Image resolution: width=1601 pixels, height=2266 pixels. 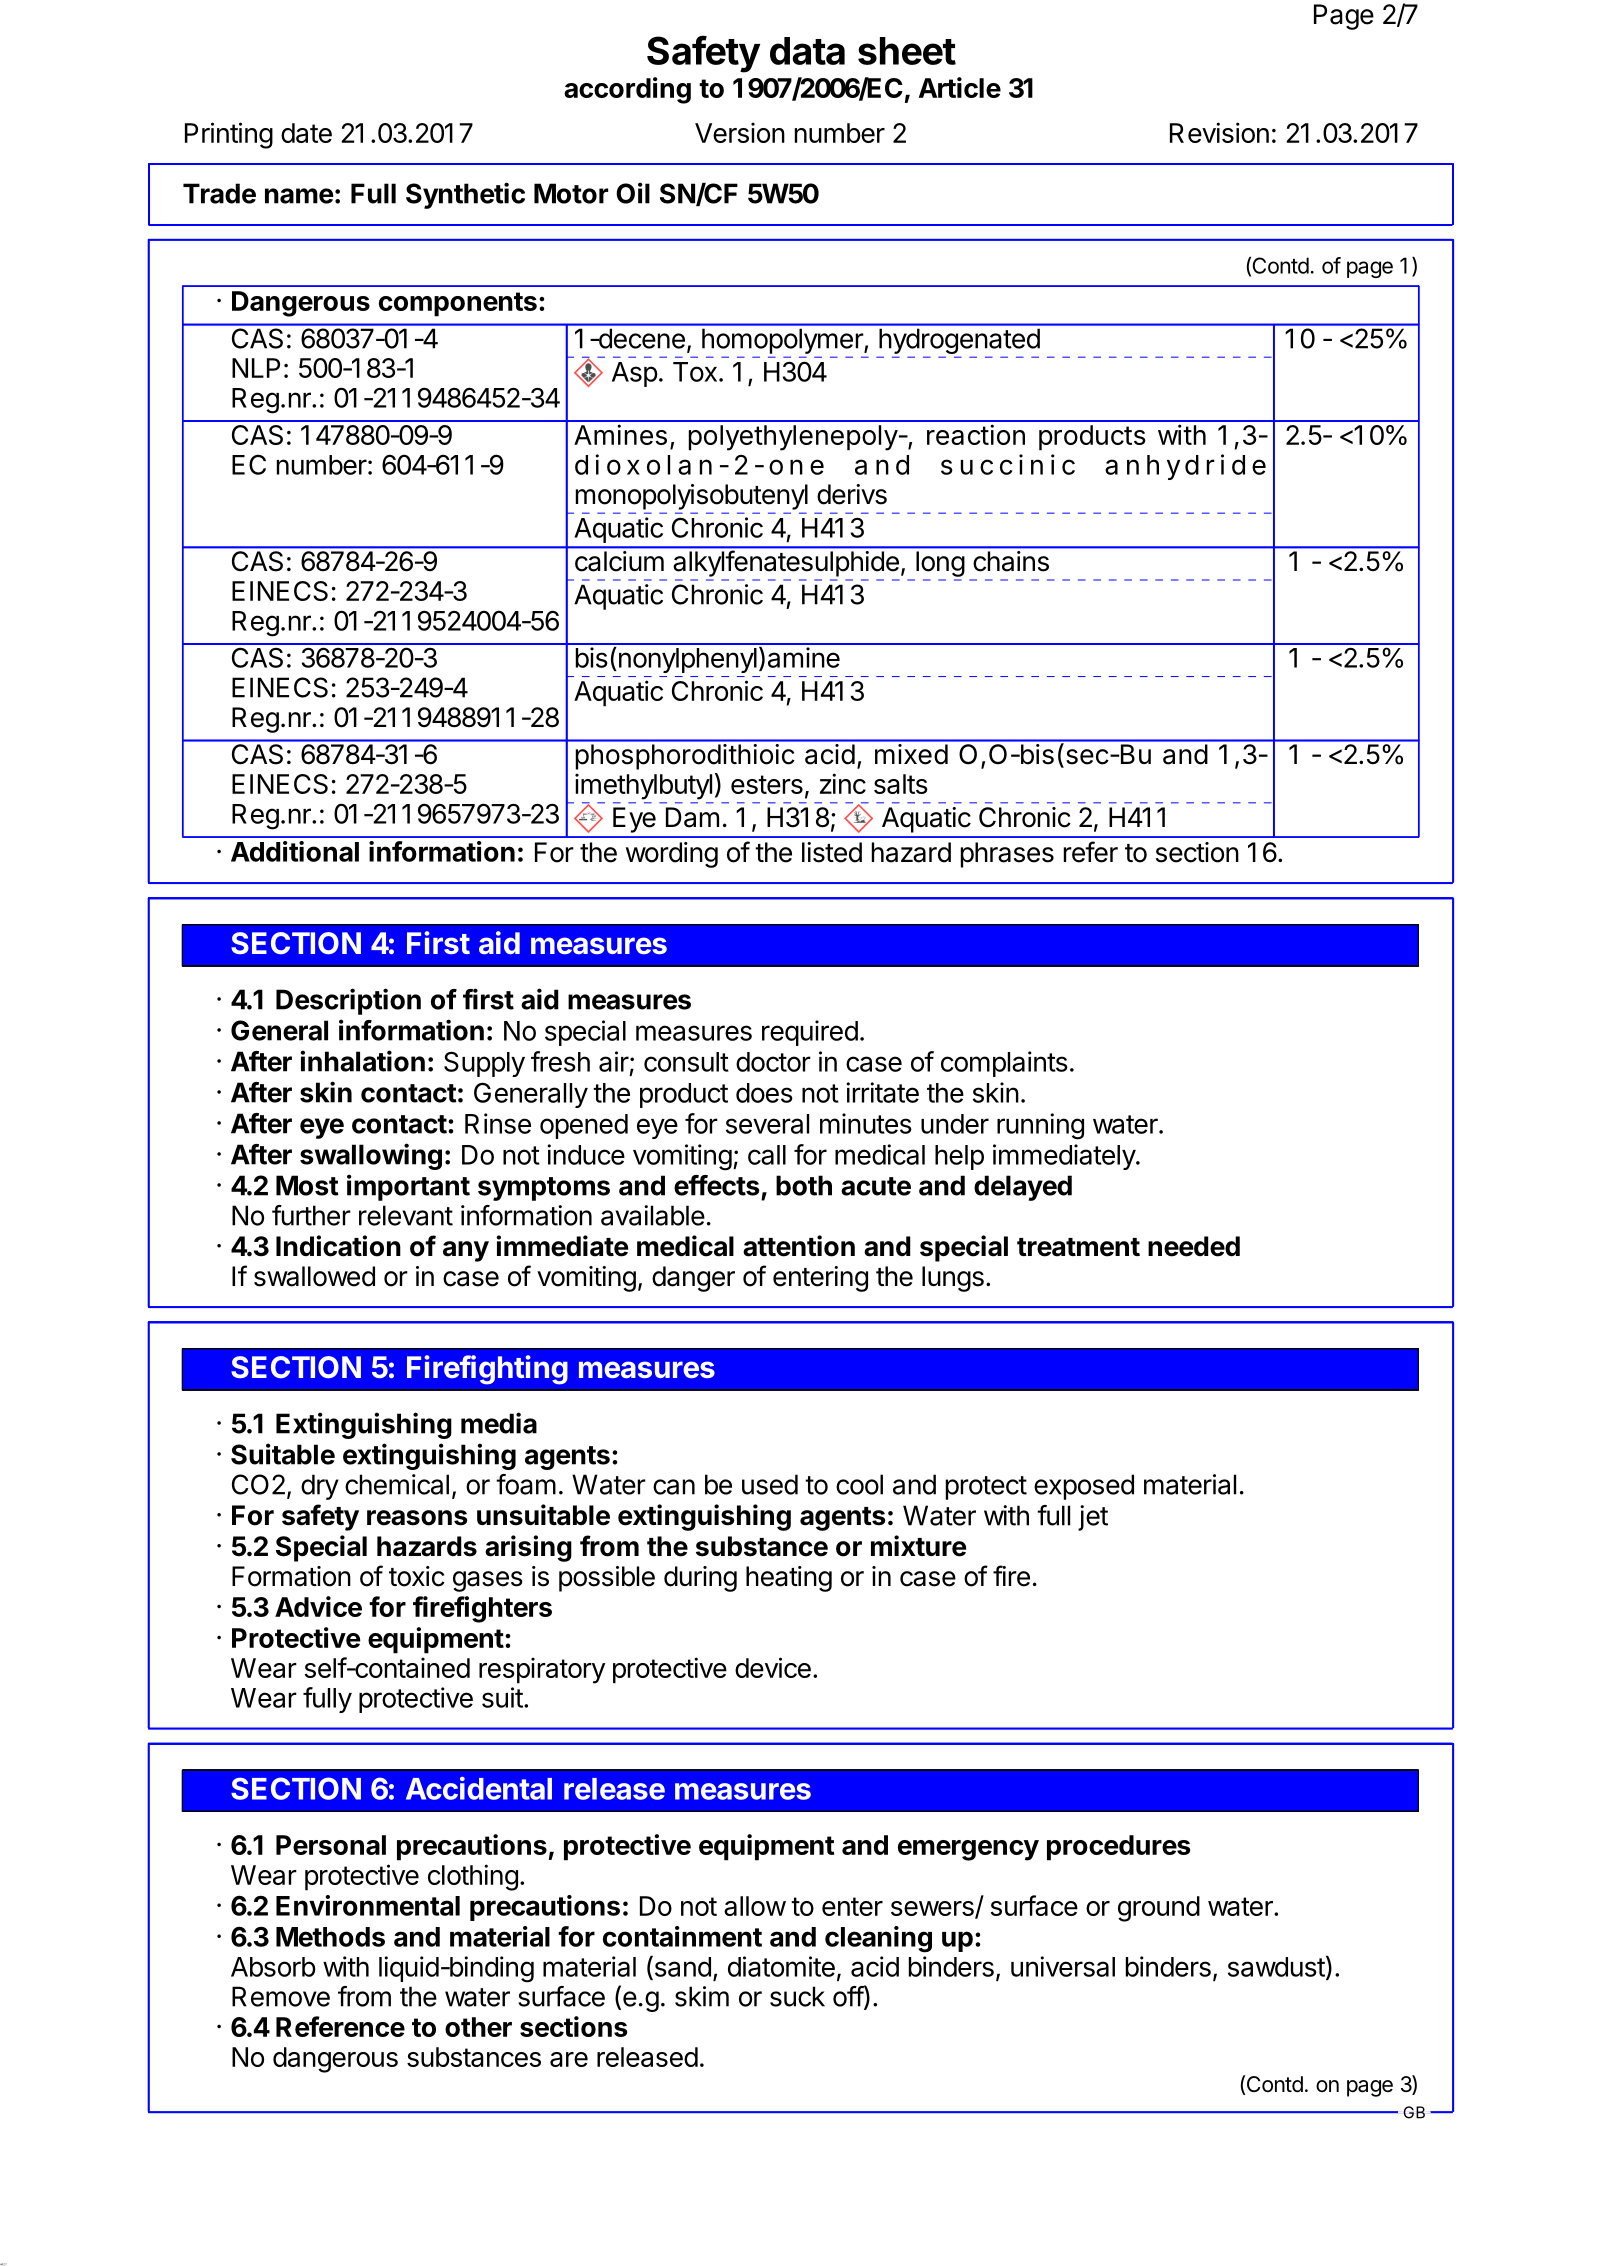 I want to click on Additional, so click(x=295, y=851).
